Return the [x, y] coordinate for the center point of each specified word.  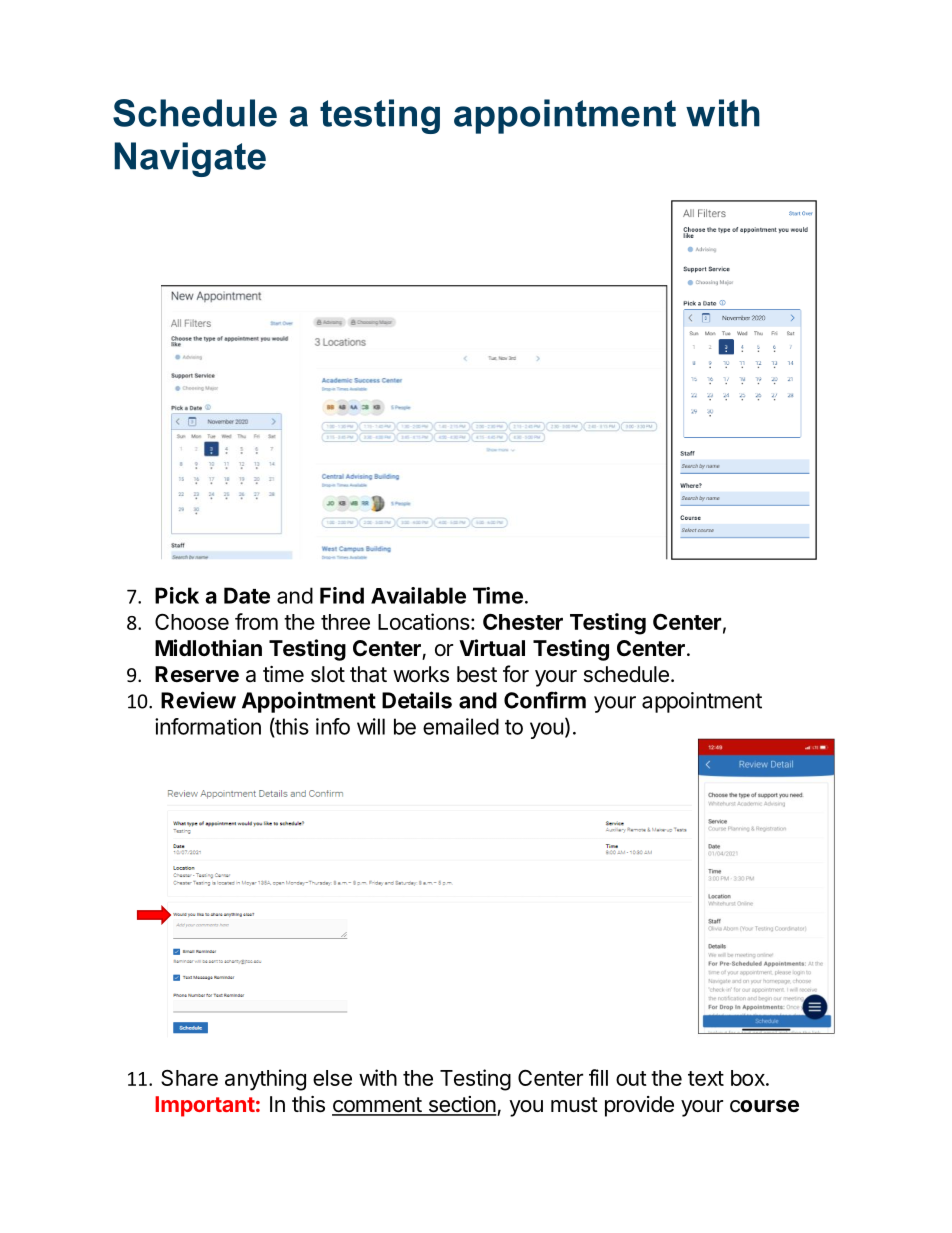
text [706, 1078]
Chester [523, 621]
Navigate [190, 159]
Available [418, 595]
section [461, 1105]
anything [265, 1080]
